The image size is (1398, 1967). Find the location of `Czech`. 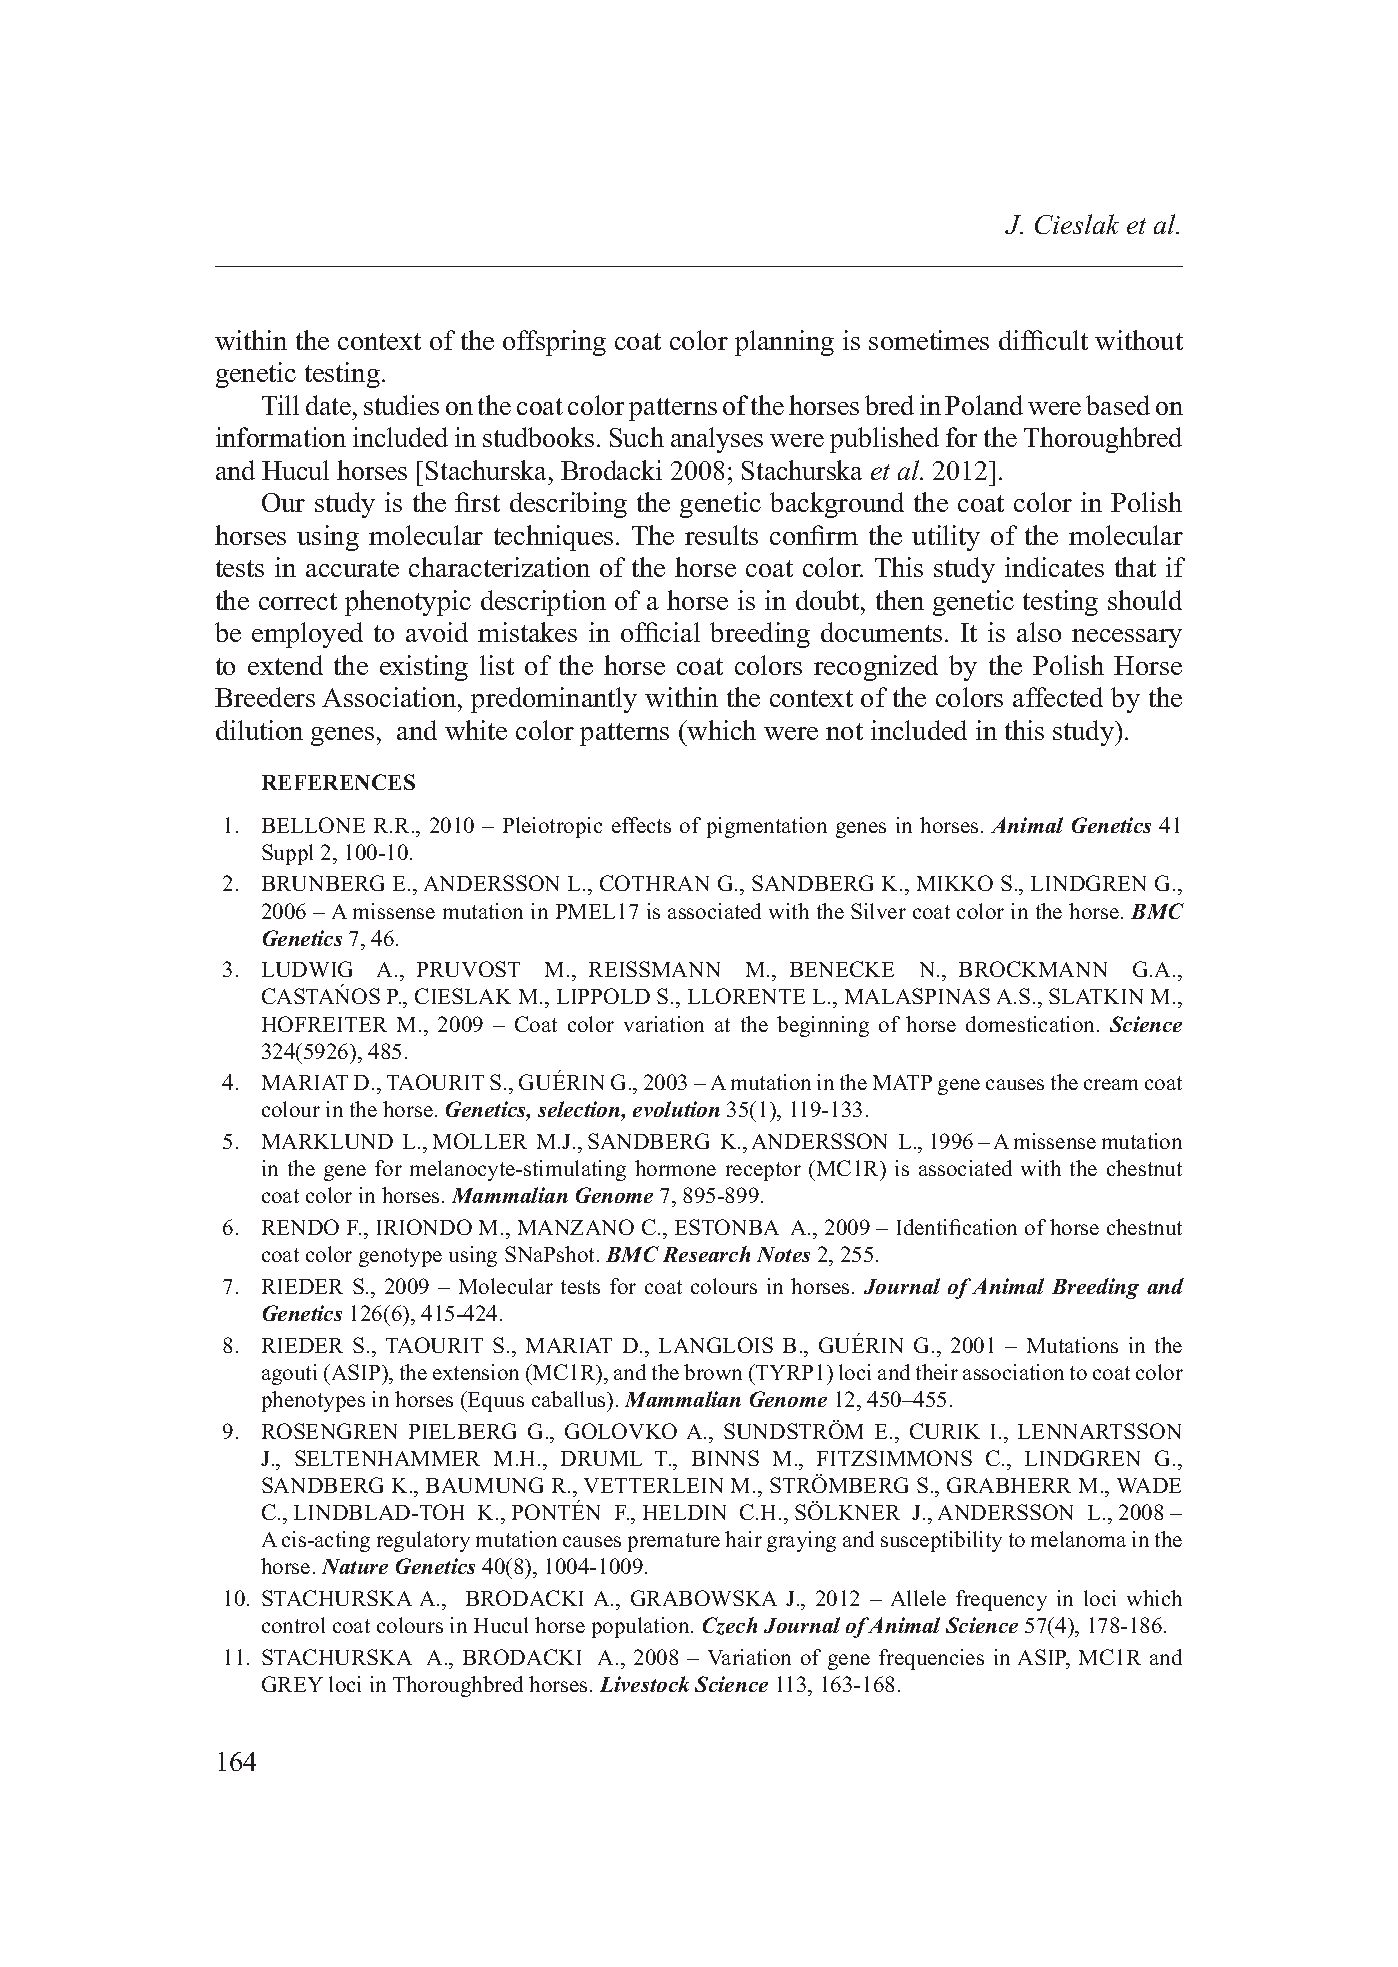

Czech is located at coordinates (730, 1626).
